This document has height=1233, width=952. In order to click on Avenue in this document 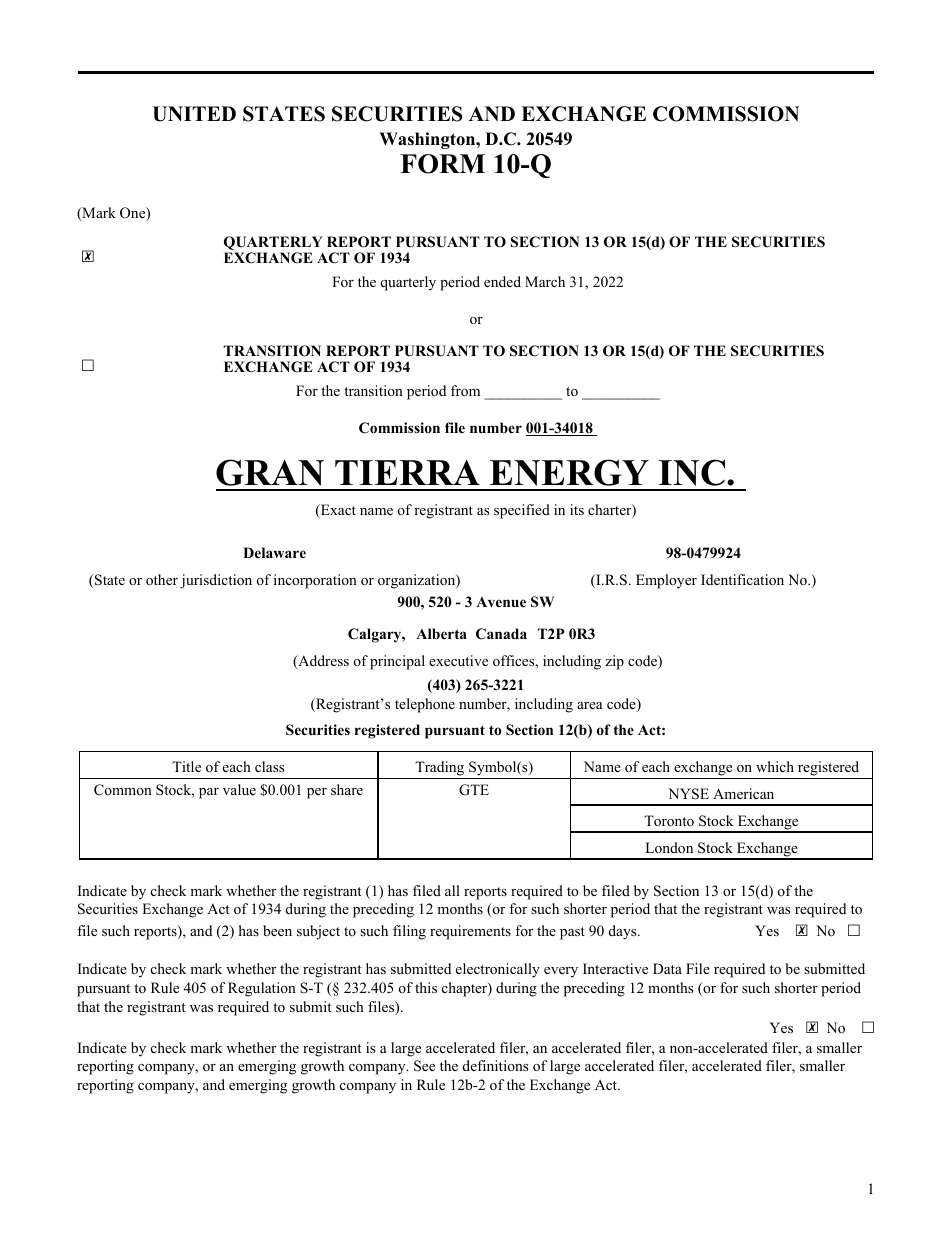, I will do `click(501, 602)`.
